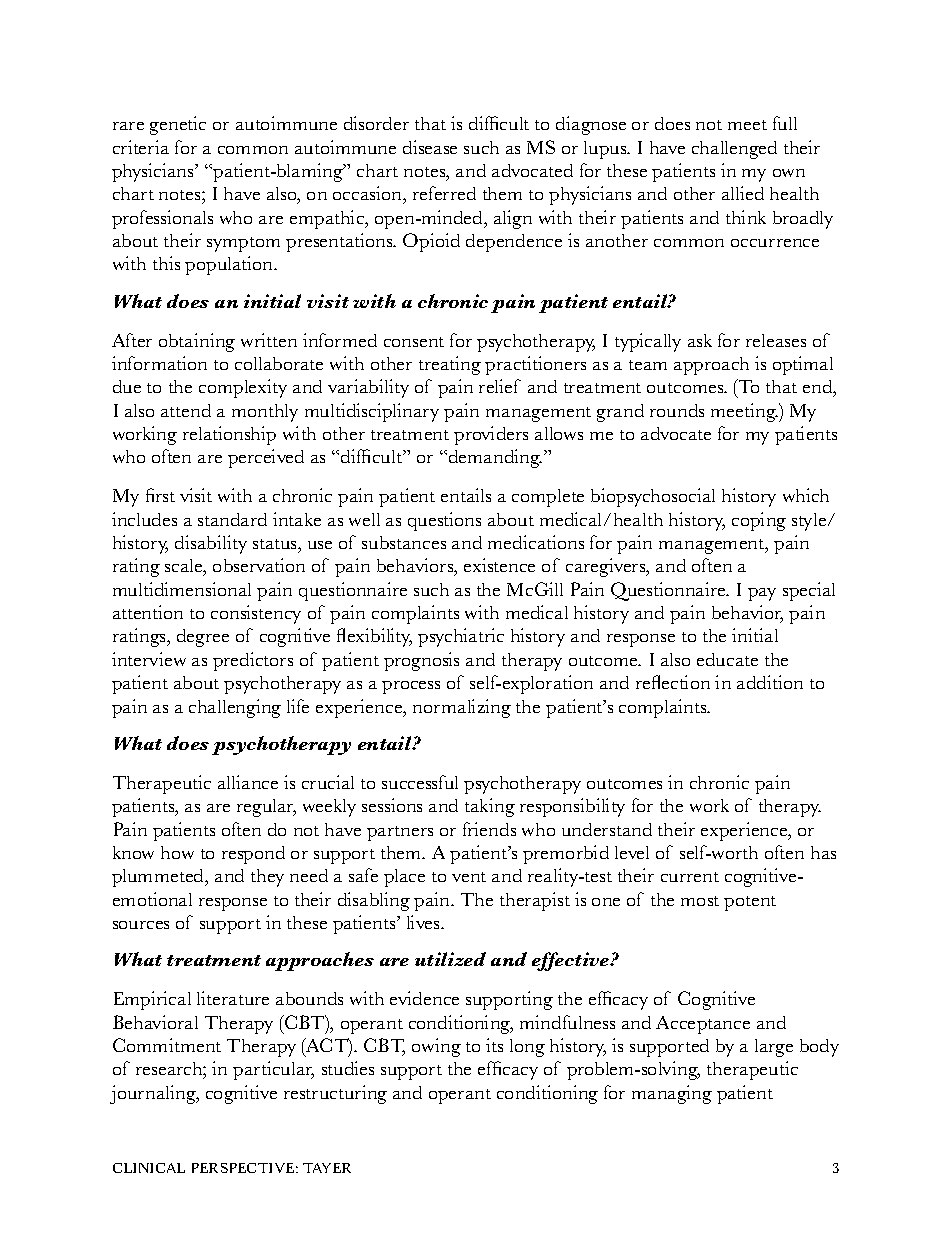 Image resolution: width=952 pixels, height=1233 pixels. I want to click on degree, so click(203, 638).
